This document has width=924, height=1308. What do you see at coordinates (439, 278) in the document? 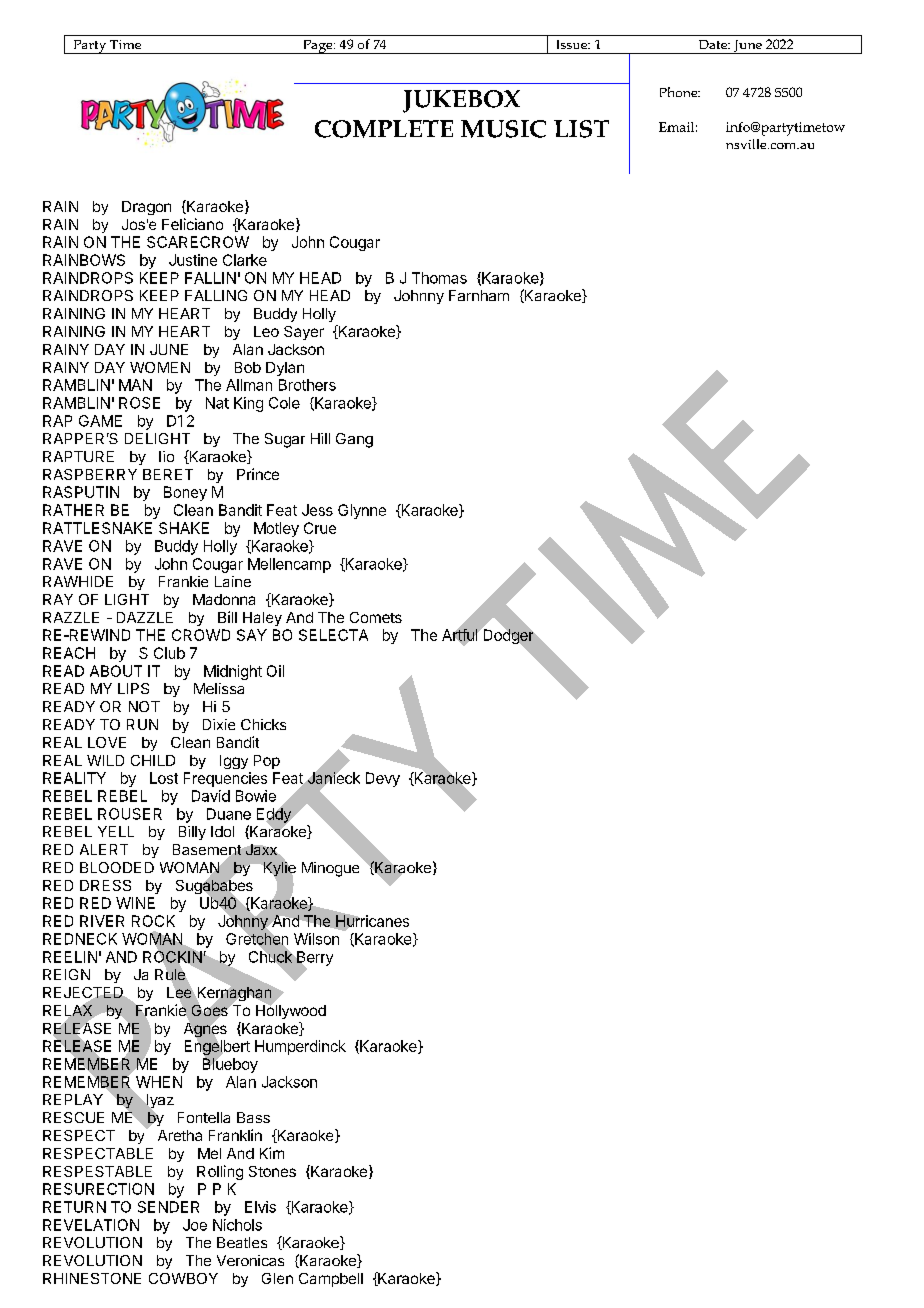
I see `Thomas` at bounding box center [439, 278].
